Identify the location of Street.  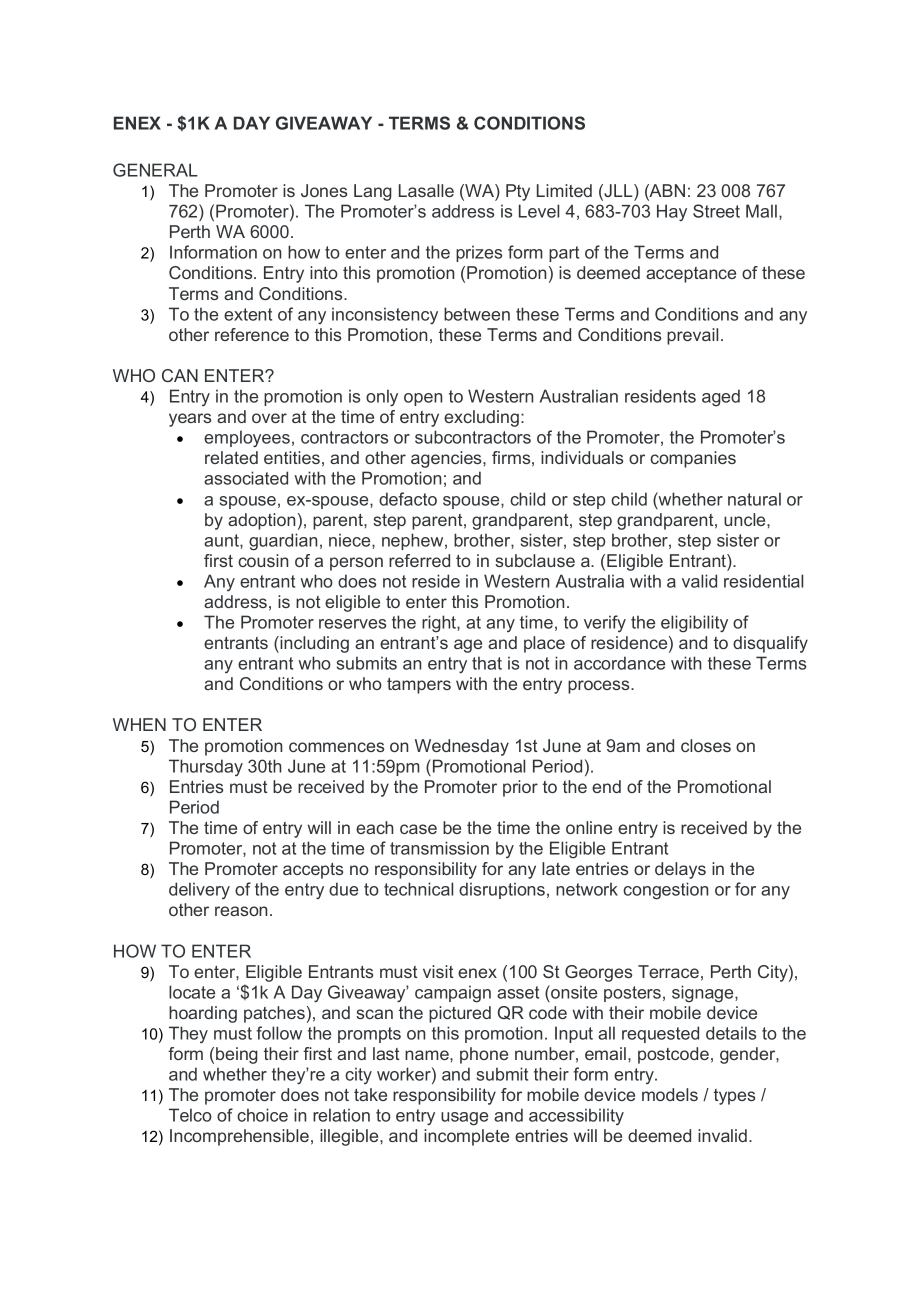
(716, 211).
